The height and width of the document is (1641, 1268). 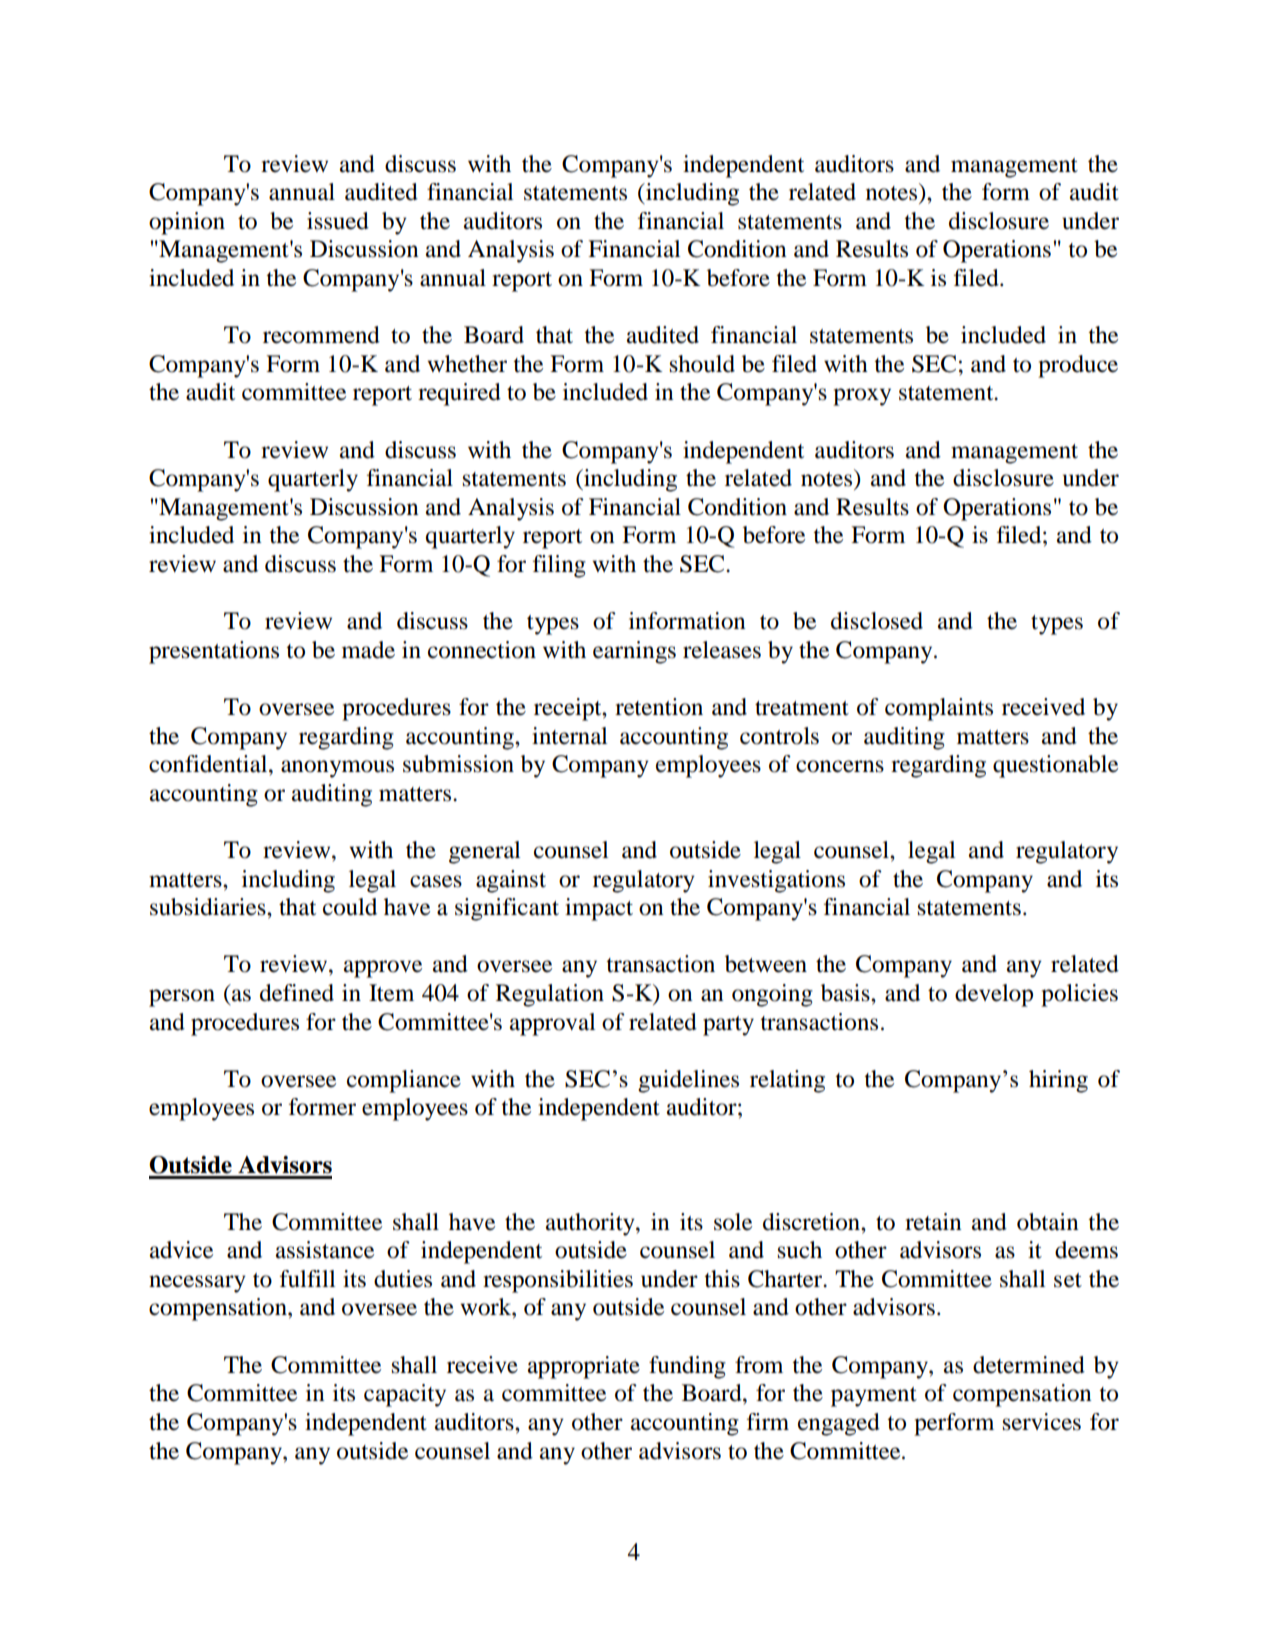 I want to click on capacity, so click(x=405, y=1395).
